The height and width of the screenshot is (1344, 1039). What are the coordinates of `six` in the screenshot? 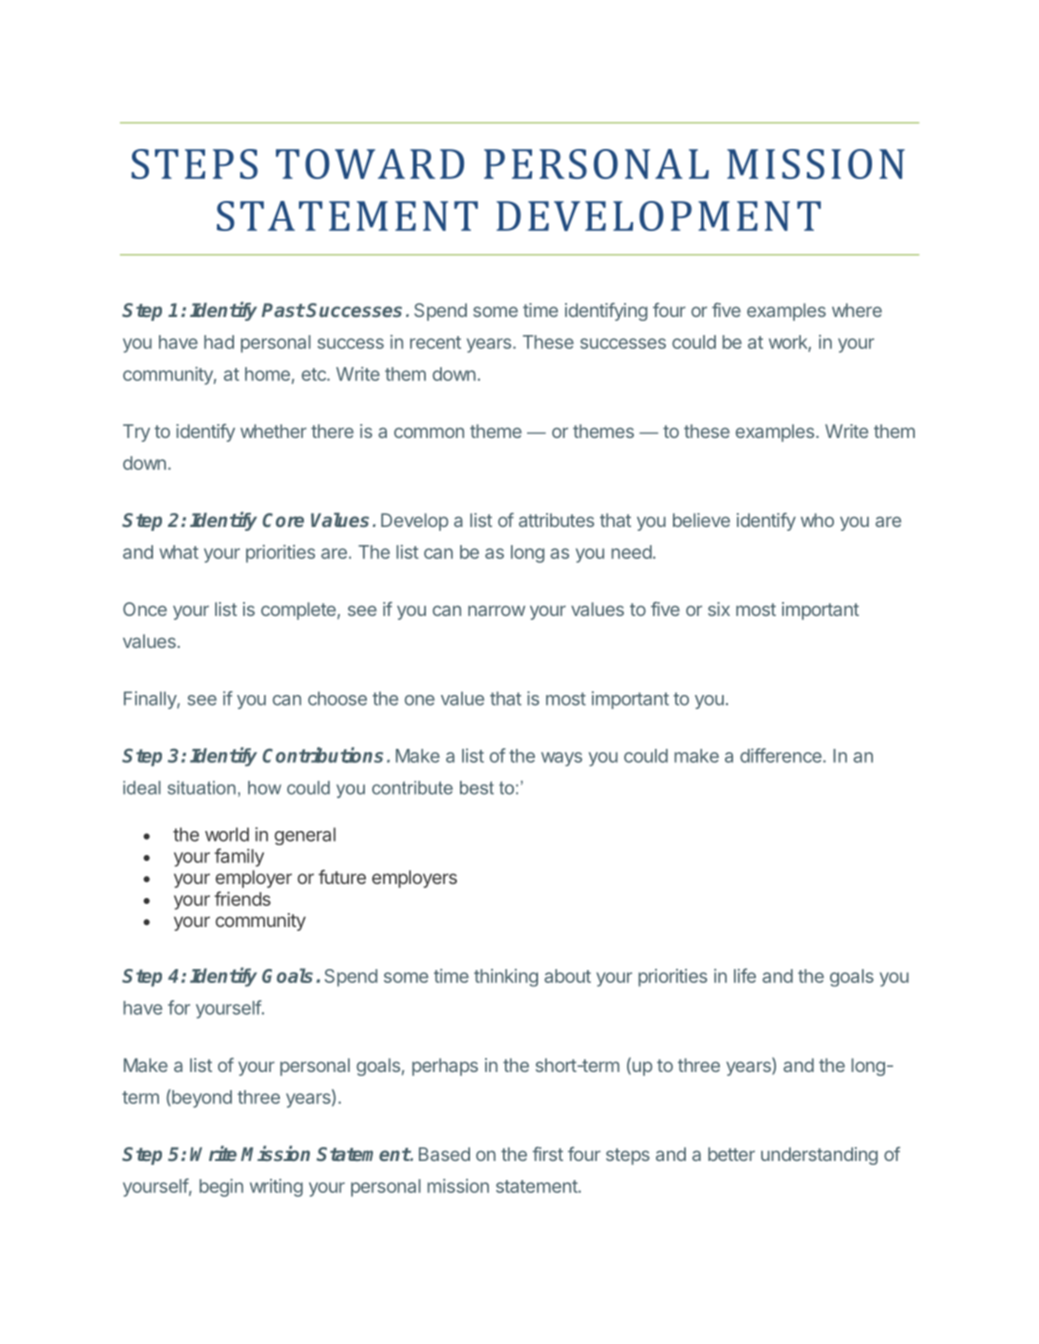 It's located at (719, 609).
